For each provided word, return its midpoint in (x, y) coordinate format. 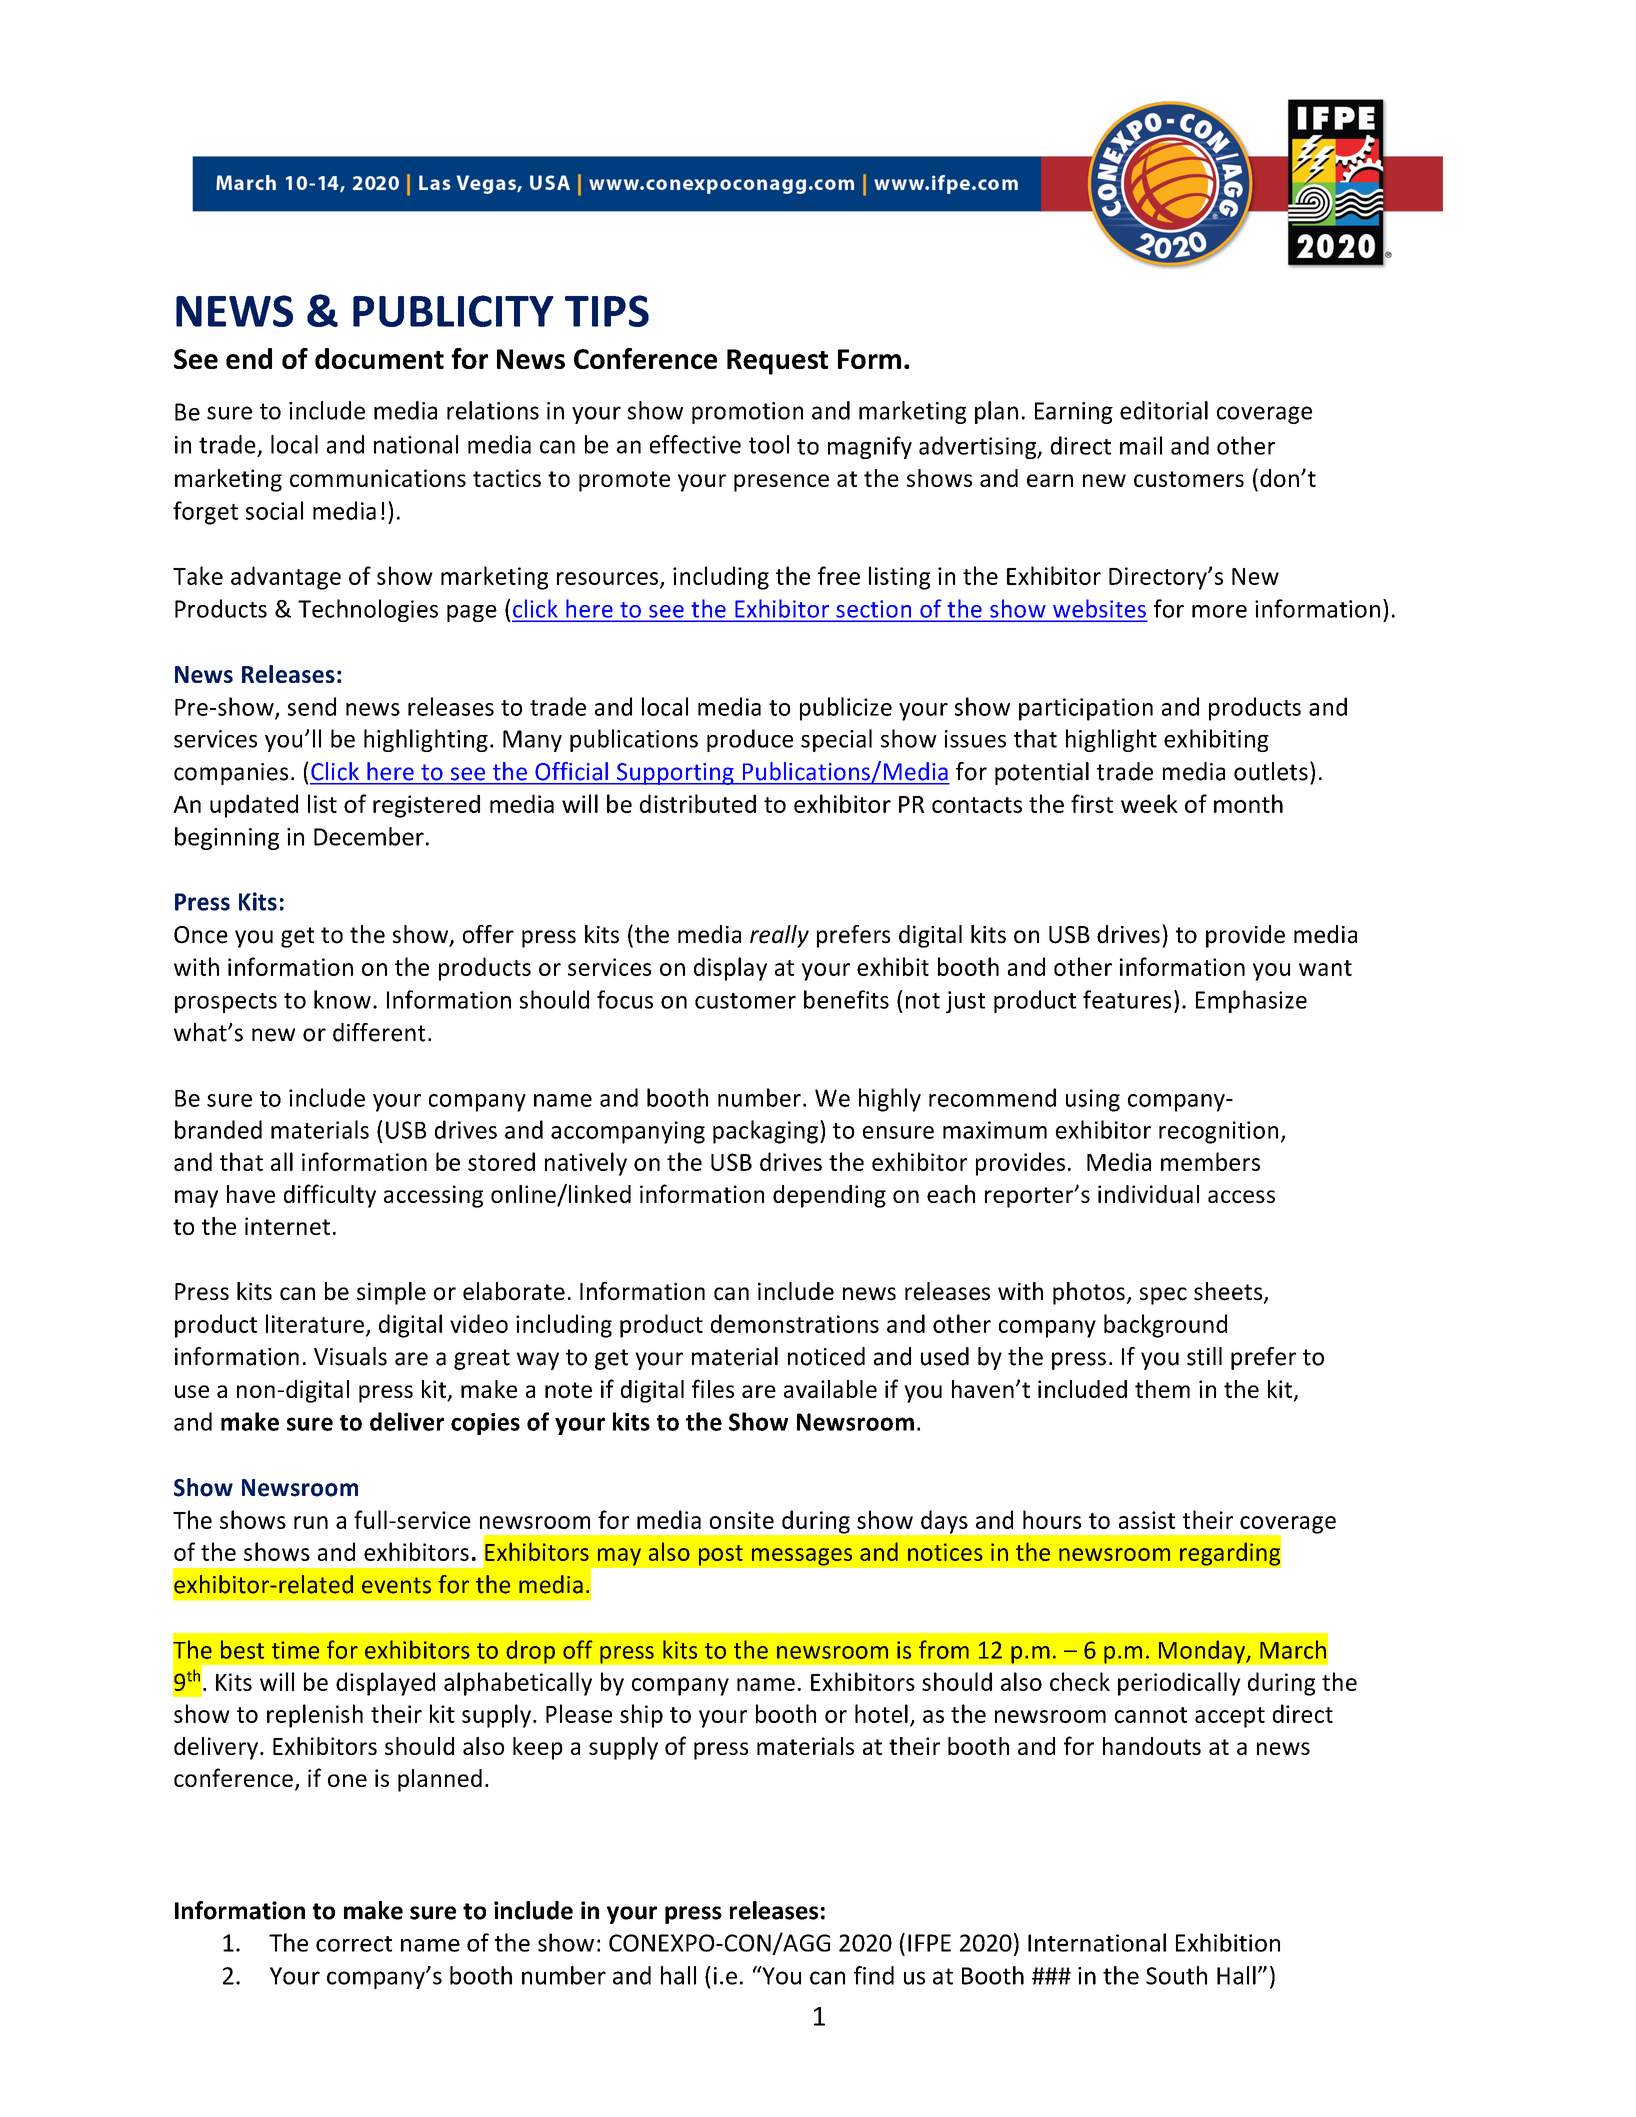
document (379, 358)
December (369, 836)
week (1149, 803)
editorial (1164, 410)
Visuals (350, 1356)
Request (777, 362)
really (779, 936)
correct (354, 1944)
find (874, 1975)
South (1176, 1975)
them (1162, 1389)
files (713, 1388)
